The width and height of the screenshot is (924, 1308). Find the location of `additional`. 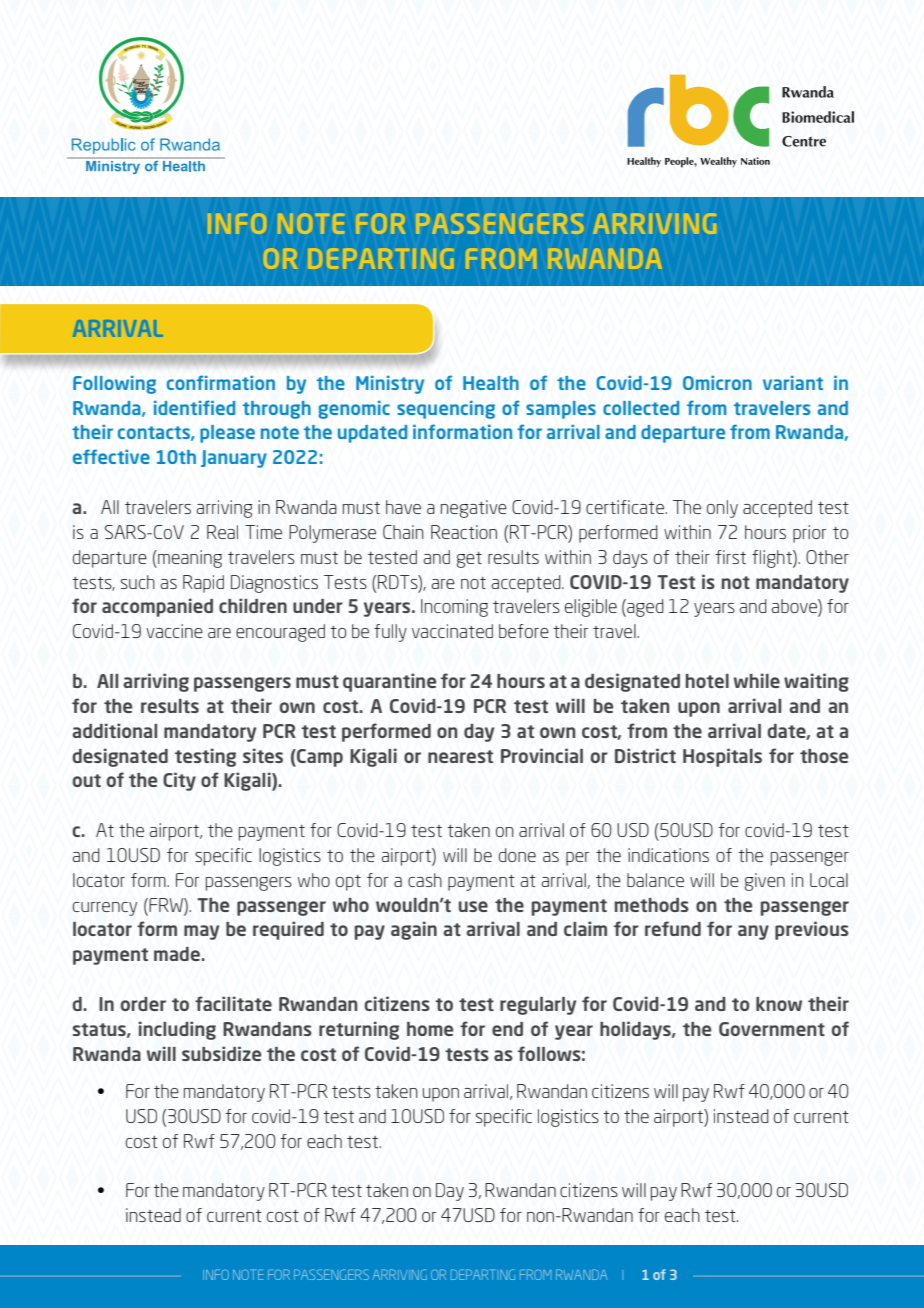

additional is located at coordinates (115, 730).
